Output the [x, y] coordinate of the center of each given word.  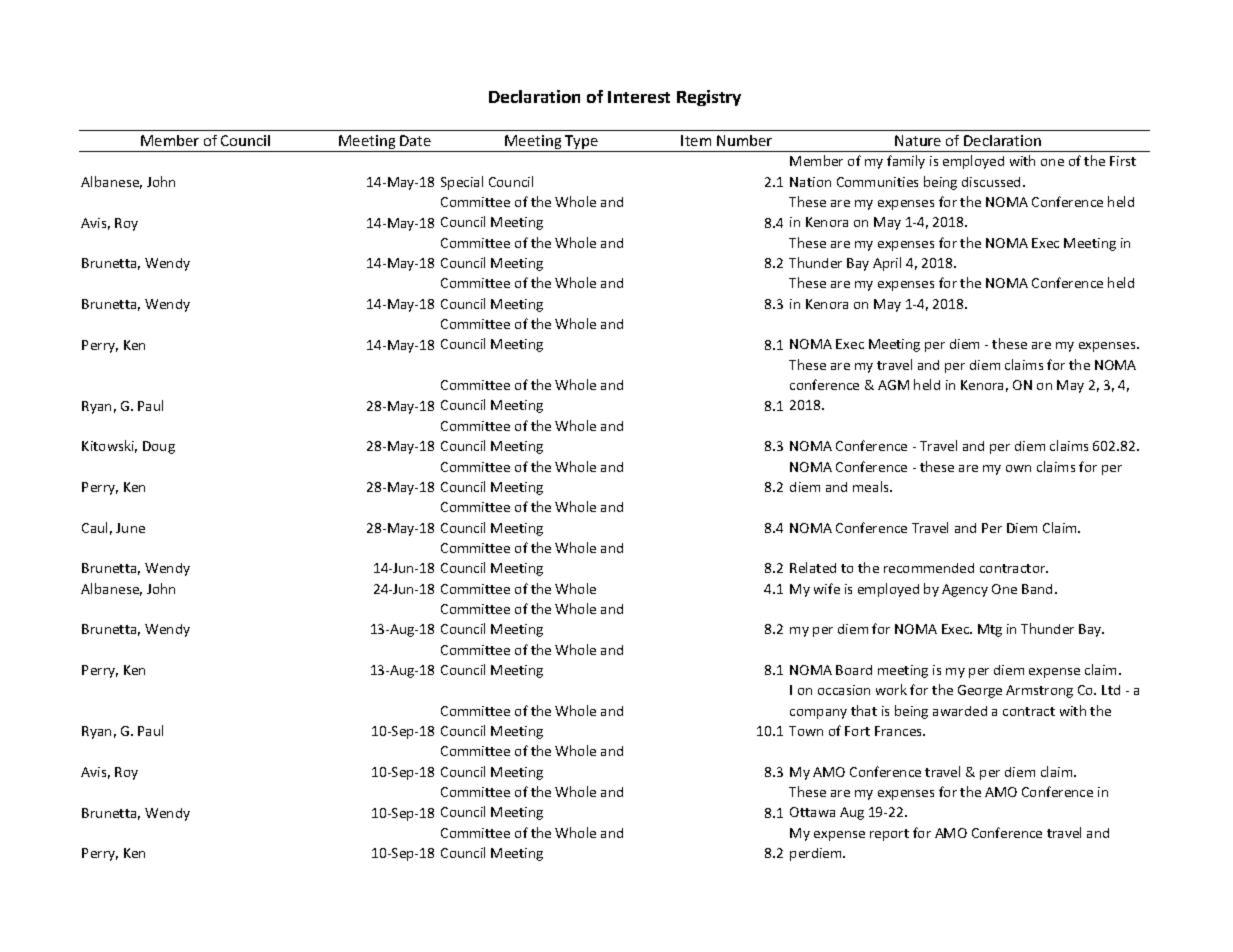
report [889, 835]
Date [415, 140]
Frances [900, 731]
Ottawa [812, 812]
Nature [918, 140]
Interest [639, 97]
